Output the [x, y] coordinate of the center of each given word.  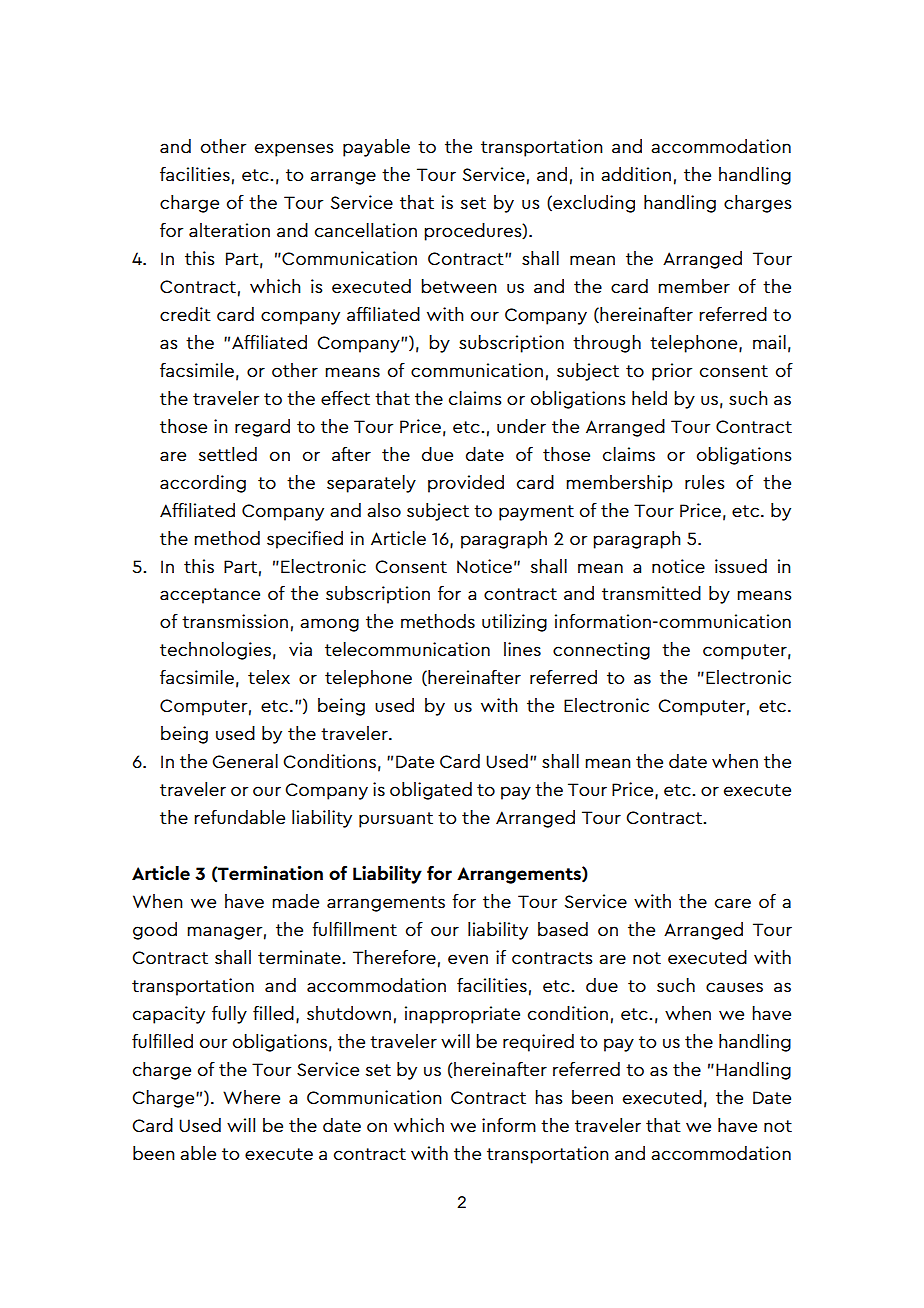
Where [251, 1097]
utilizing [514, 623]
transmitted [651, 593]
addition [636, 174]
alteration [229, 230]
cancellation [366, 230]
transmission [235, 621]
